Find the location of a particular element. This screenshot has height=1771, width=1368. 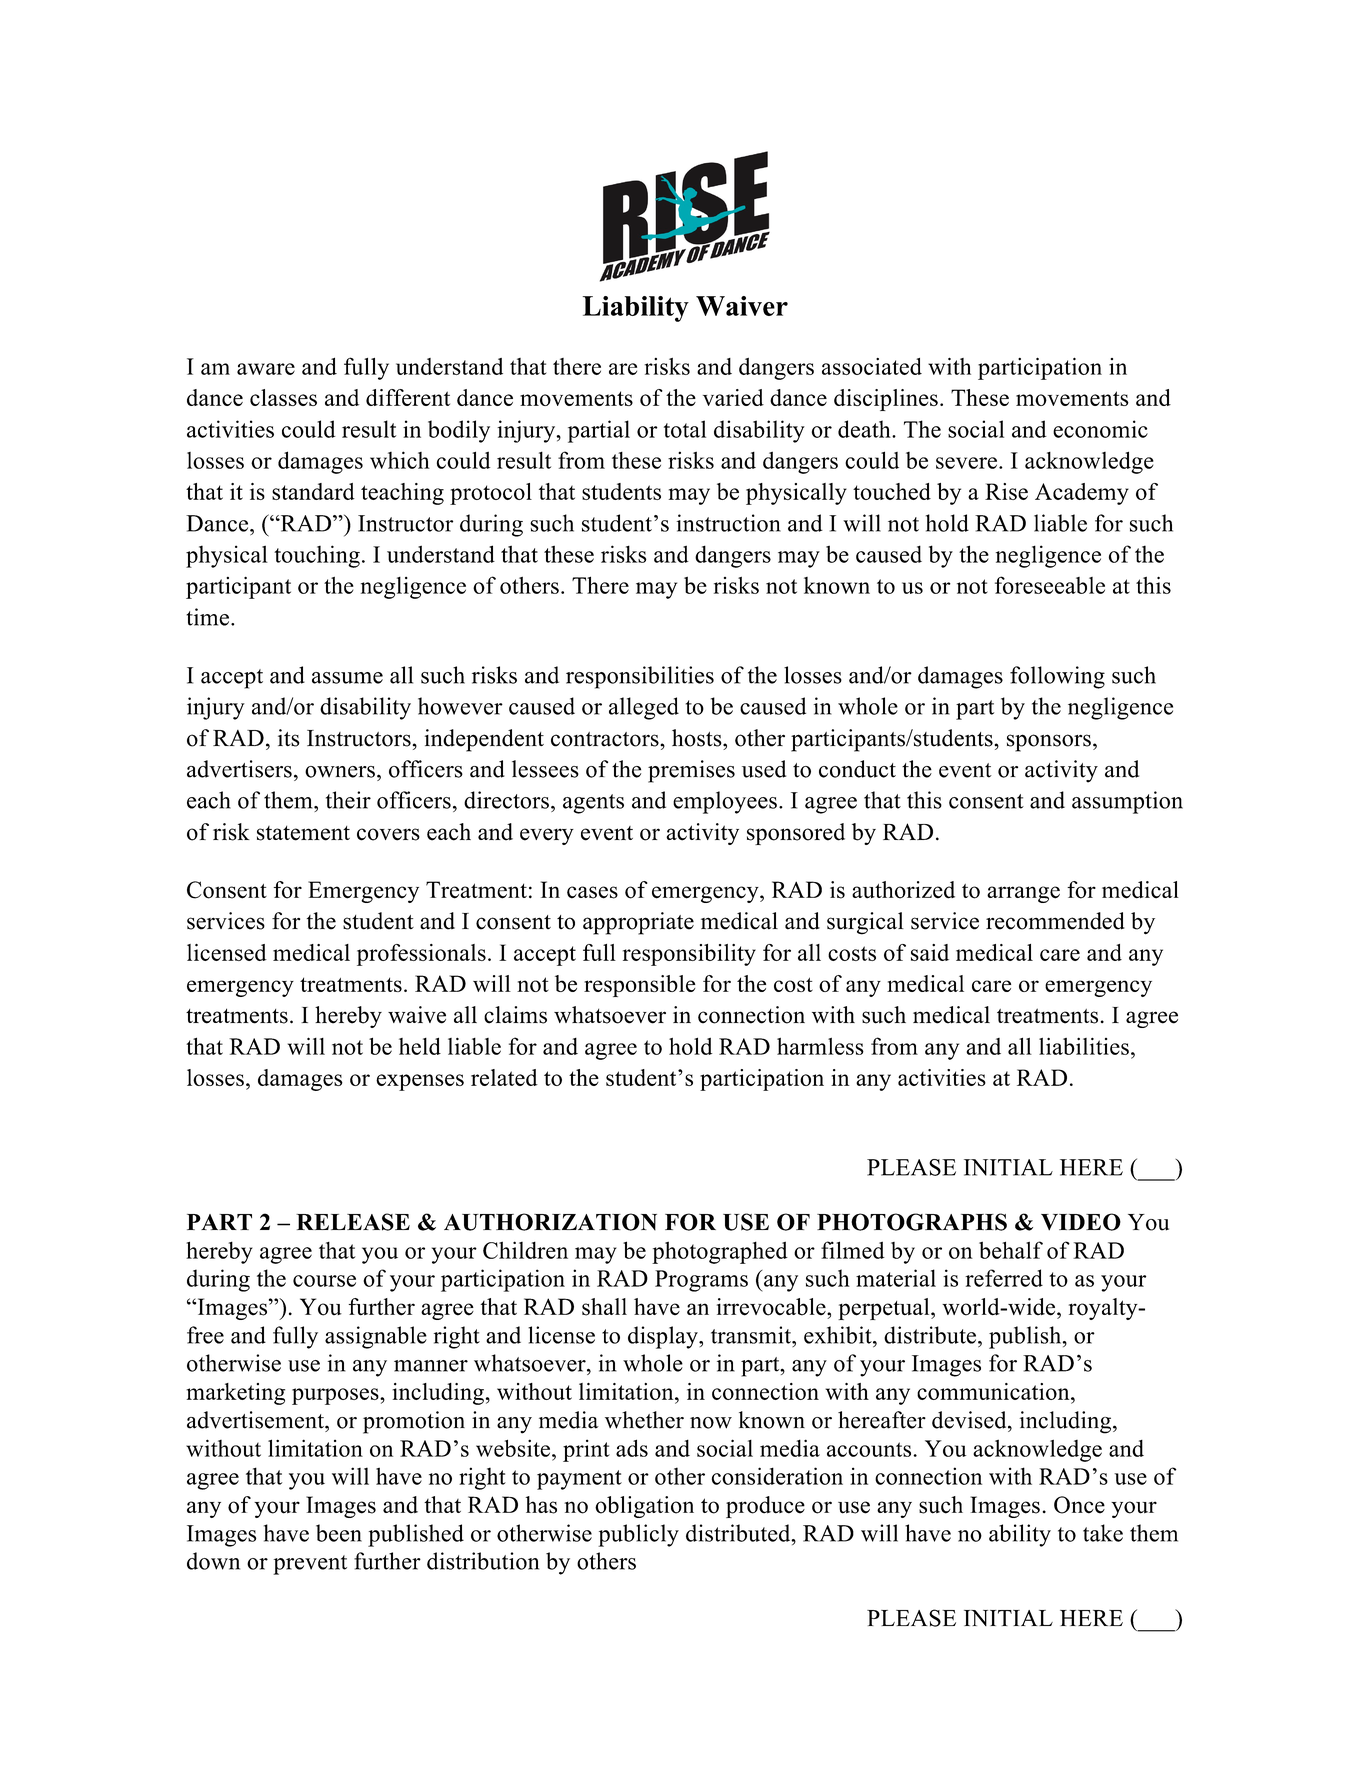

total is located at coordinates (685, 429).
